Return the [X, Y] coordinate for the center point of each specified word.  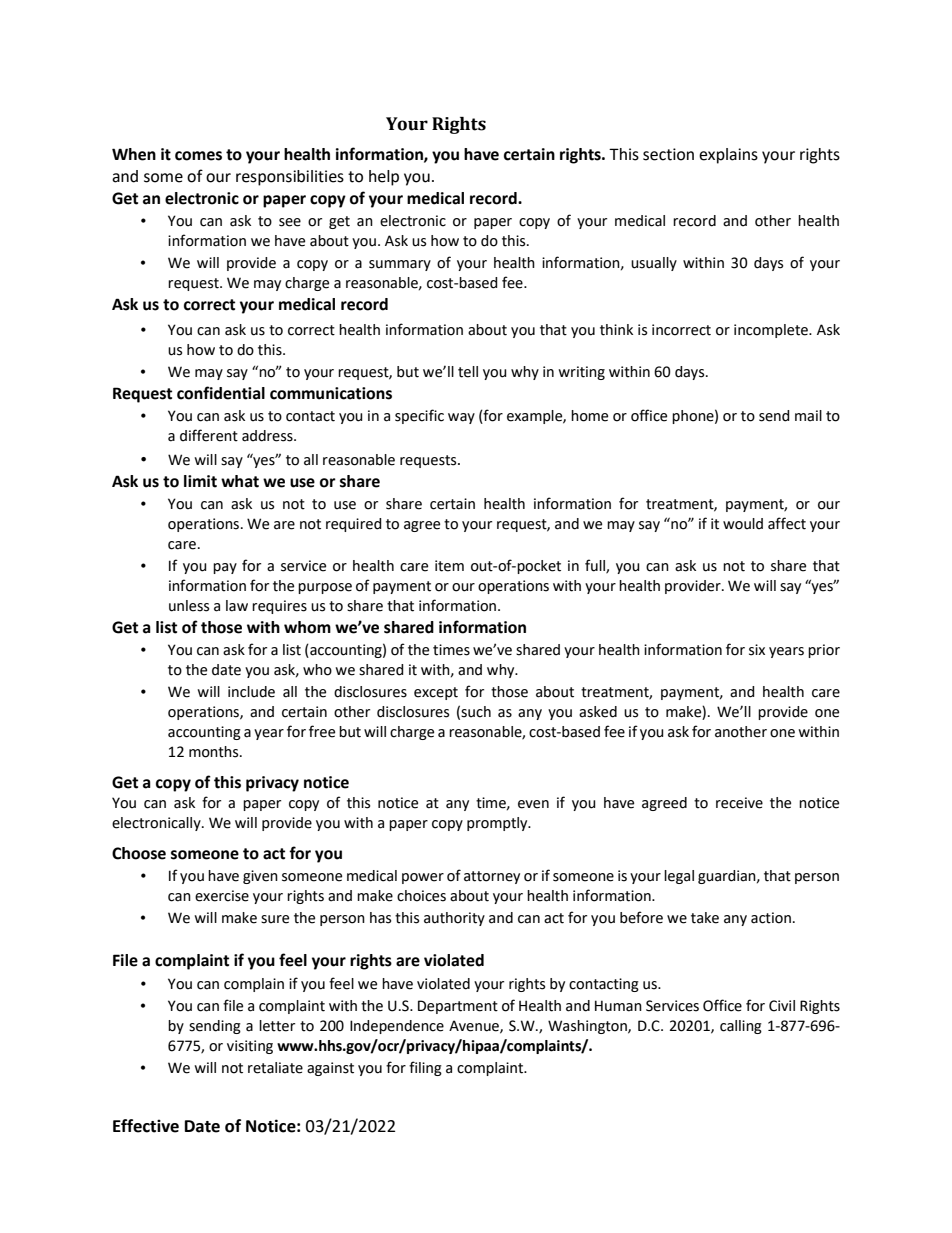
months [215, 752]
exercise [222, 896]
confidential [221, 393]
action [771, 918]
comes [198, 156]
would [743, 524]
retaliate [275, 1068]
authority [454, 919]
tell [468, 372]
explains [728, 156]
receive [739, 803]
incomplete [772, 331]
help [384, 178]
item [449, 566]
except [436, 693]
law [237, 606]
